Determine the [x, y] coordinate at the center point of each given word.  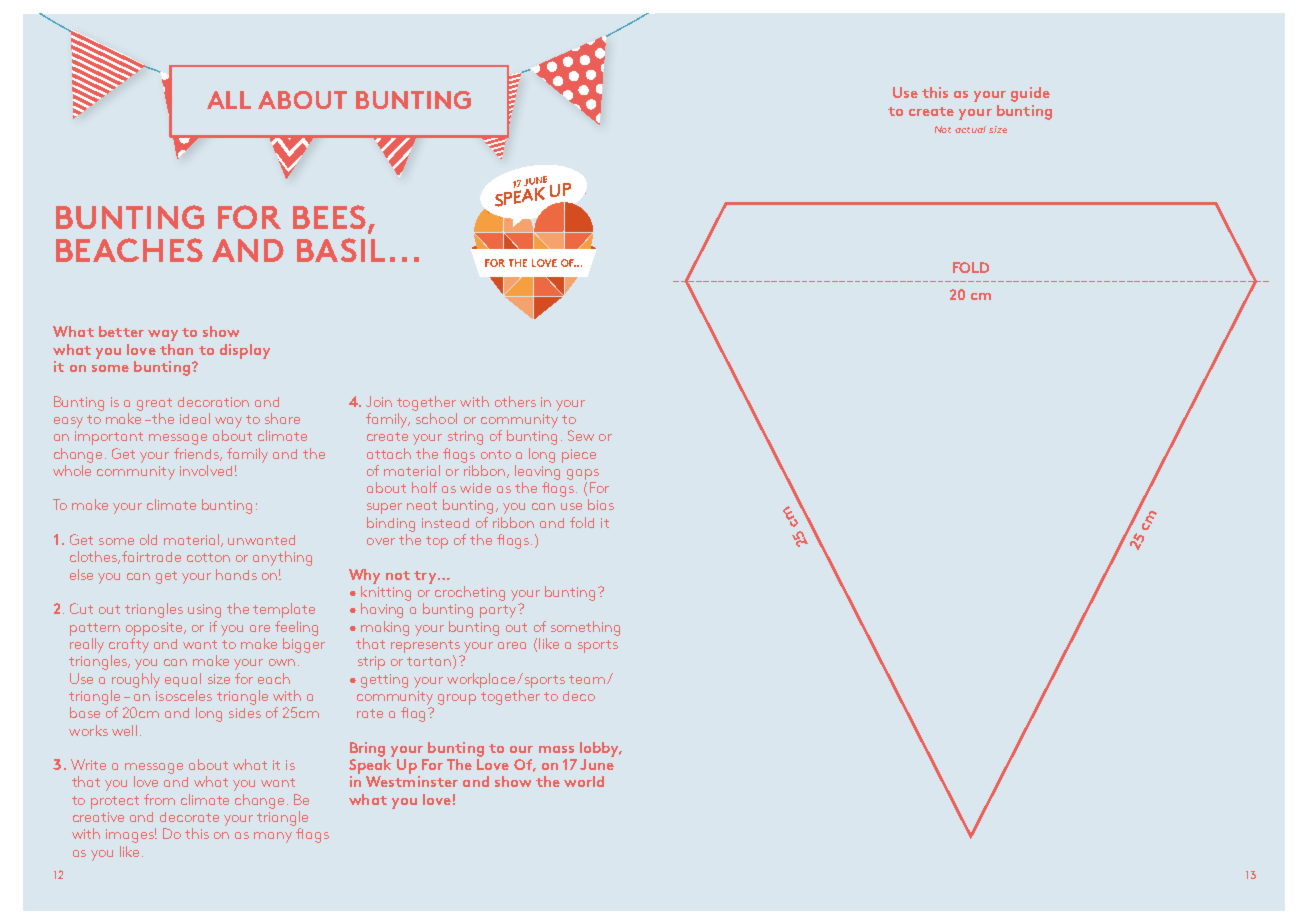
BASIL [341, 250]
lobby [601, 749]
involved [206, 470]
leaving [537, 472]
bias [601, 504]
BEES [329, 217]
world [584, 781]
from [159, 799]
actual [970, 129]
